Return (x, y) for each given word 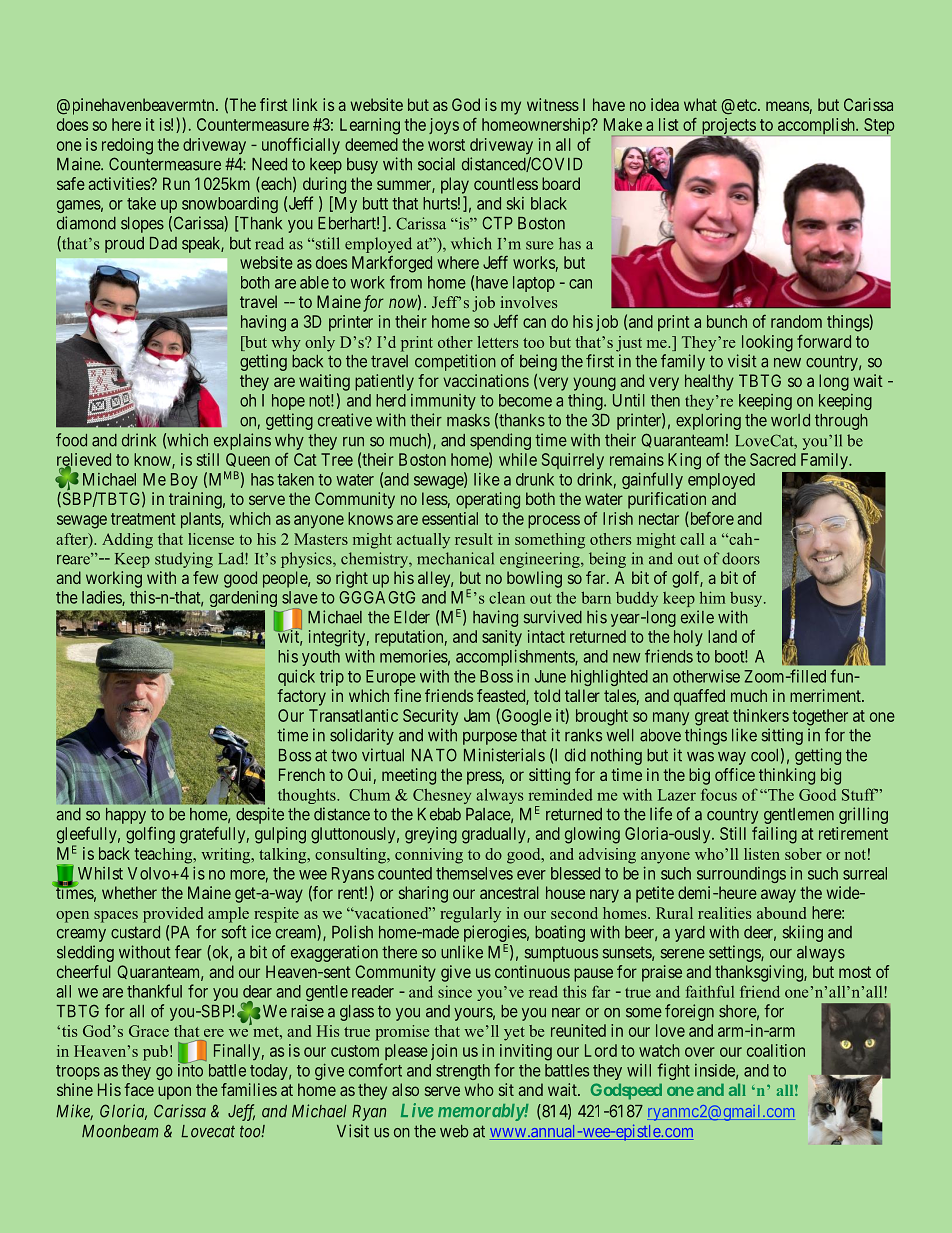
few (205, 577)
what (700, 104)
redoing (127, 146)
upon (174, 1093)
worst (446, 145)
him (712, 597)
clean (507, 597)
